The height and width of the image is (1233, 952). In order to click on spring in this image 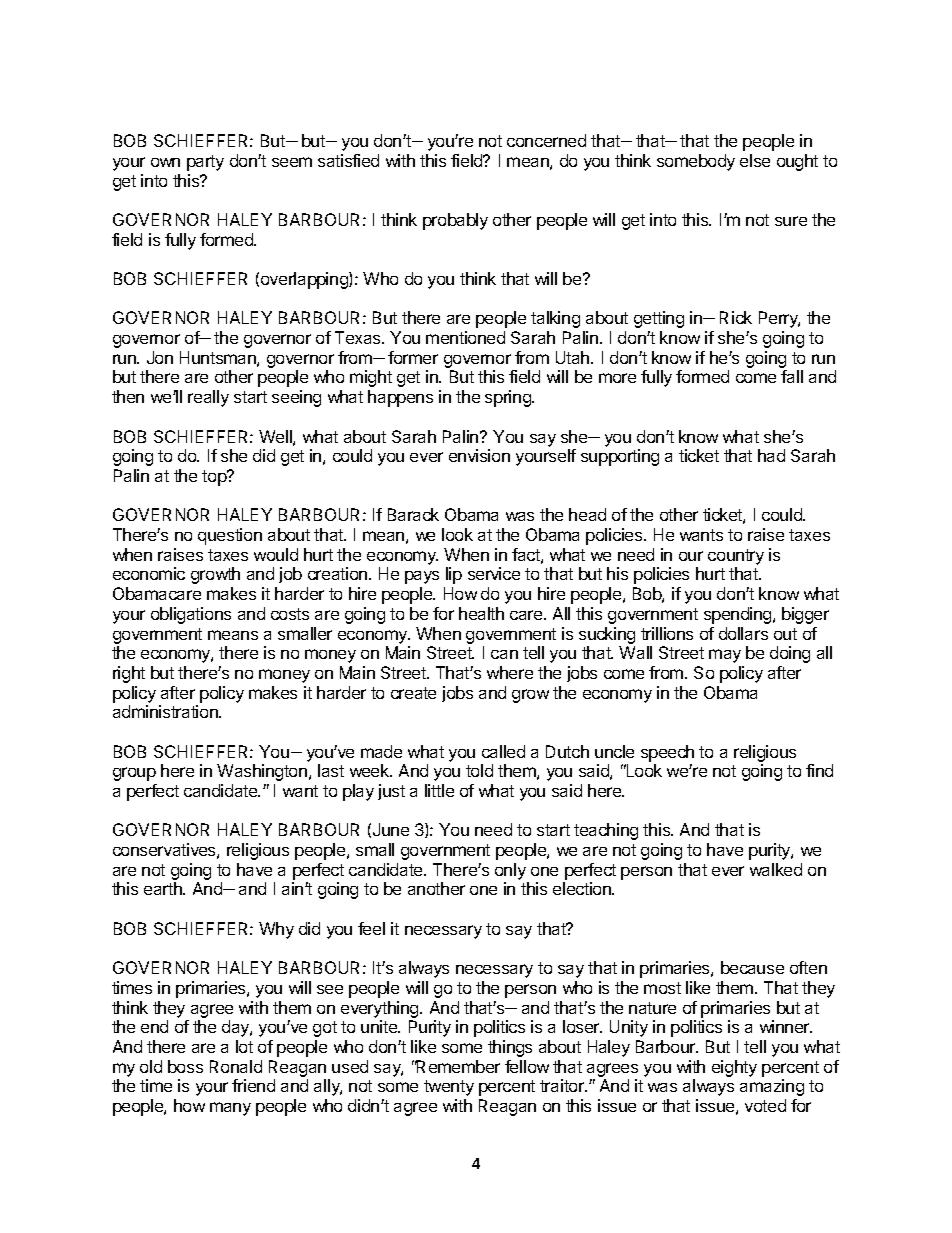, I will do `click(509, 398)`.
